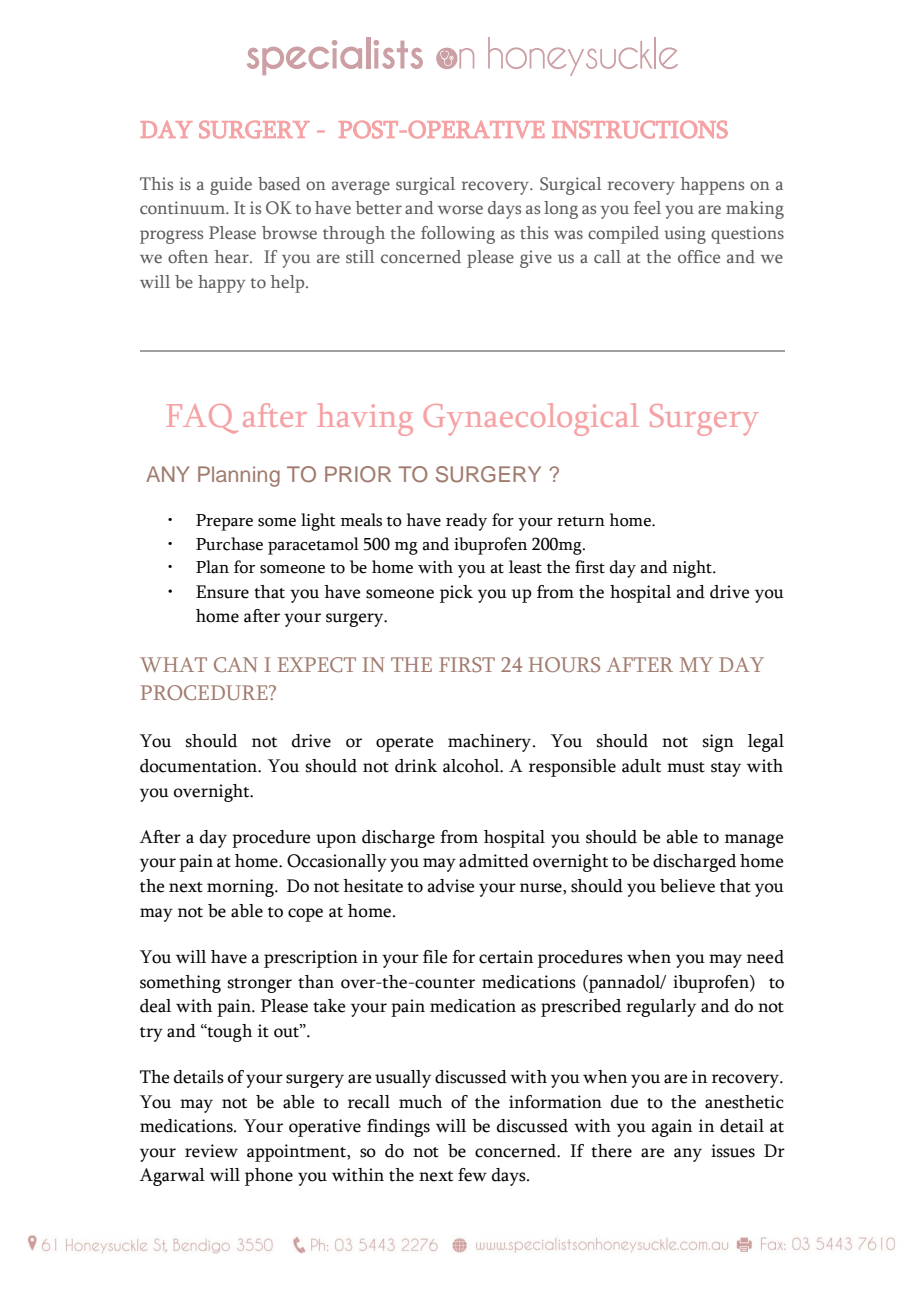 Image resolution: width=924 pixels, height=1308 pixels. Describe the element at coordinates (712, 186) in the screenshot. I see `happens` at that location.
